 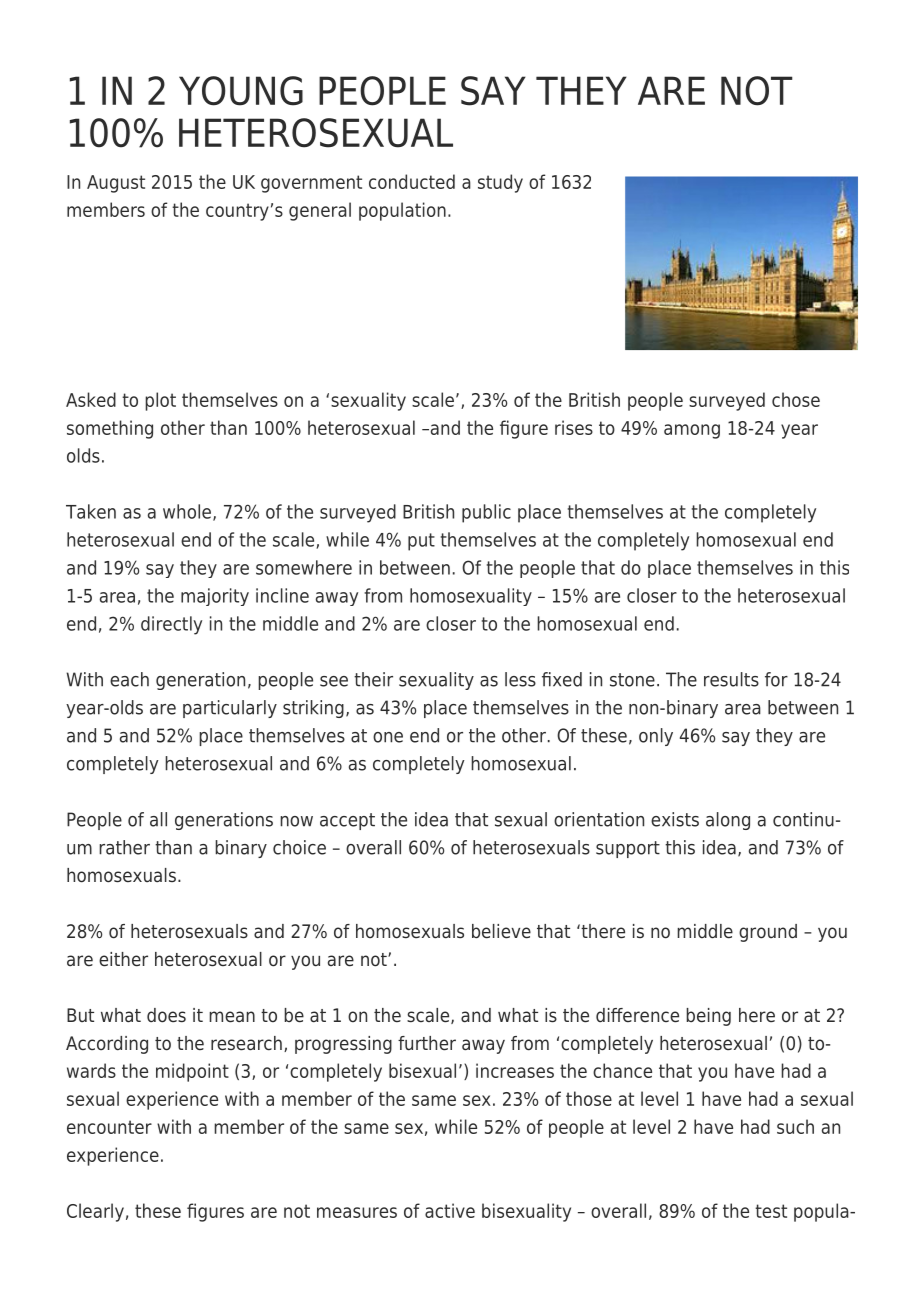 What do you see at coordinates (450, 1210) in the image?
I see `active` at bounding box center [450, 1210].
